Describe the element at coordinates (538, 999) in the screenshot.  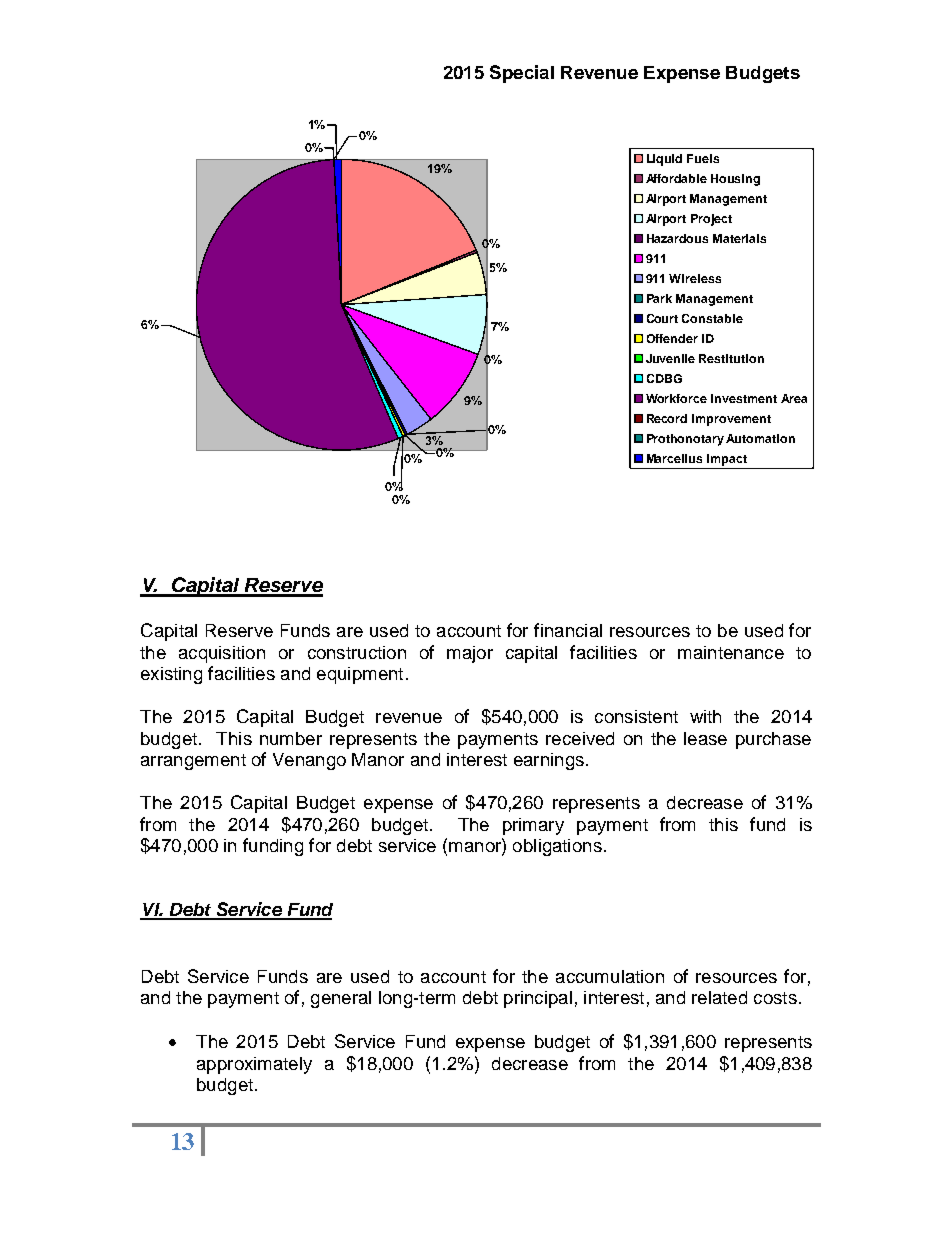
I see `principal` at that location.
